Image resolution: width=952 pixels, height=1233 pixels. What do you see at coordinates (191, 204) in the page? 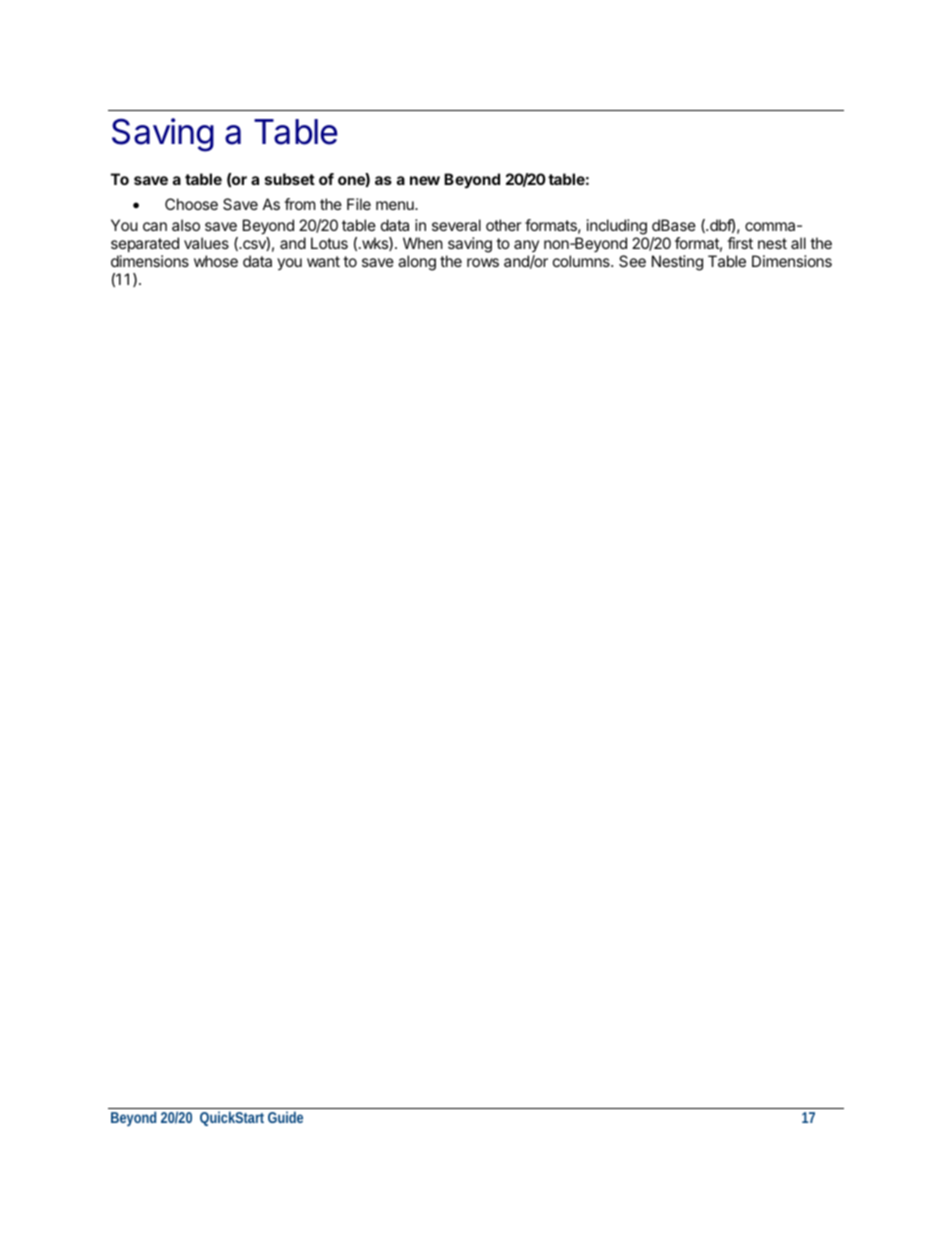
I see `Choose` at bounding box center [191, 204].
